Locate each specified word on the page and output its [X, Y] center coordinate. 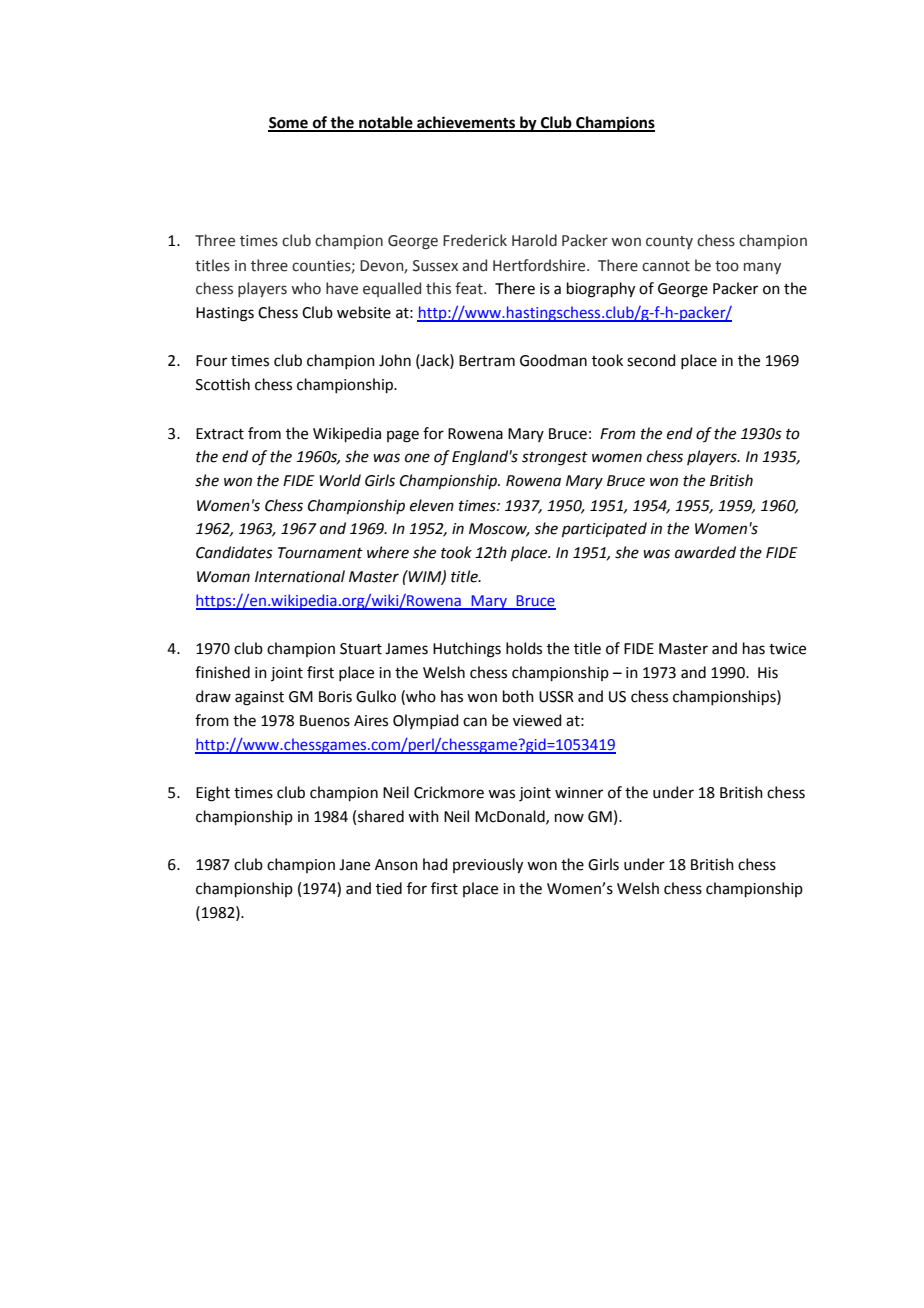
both [518, 696]
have [342, 288]
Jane [354, 865]
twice [787, 649]
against [259, 698]
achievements [466, 123]
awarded [705, 552]
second [651, 360]
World [340, 480]
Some [289, 124]
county [669, 242]
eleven [432, 505]
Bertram [487, 361]
